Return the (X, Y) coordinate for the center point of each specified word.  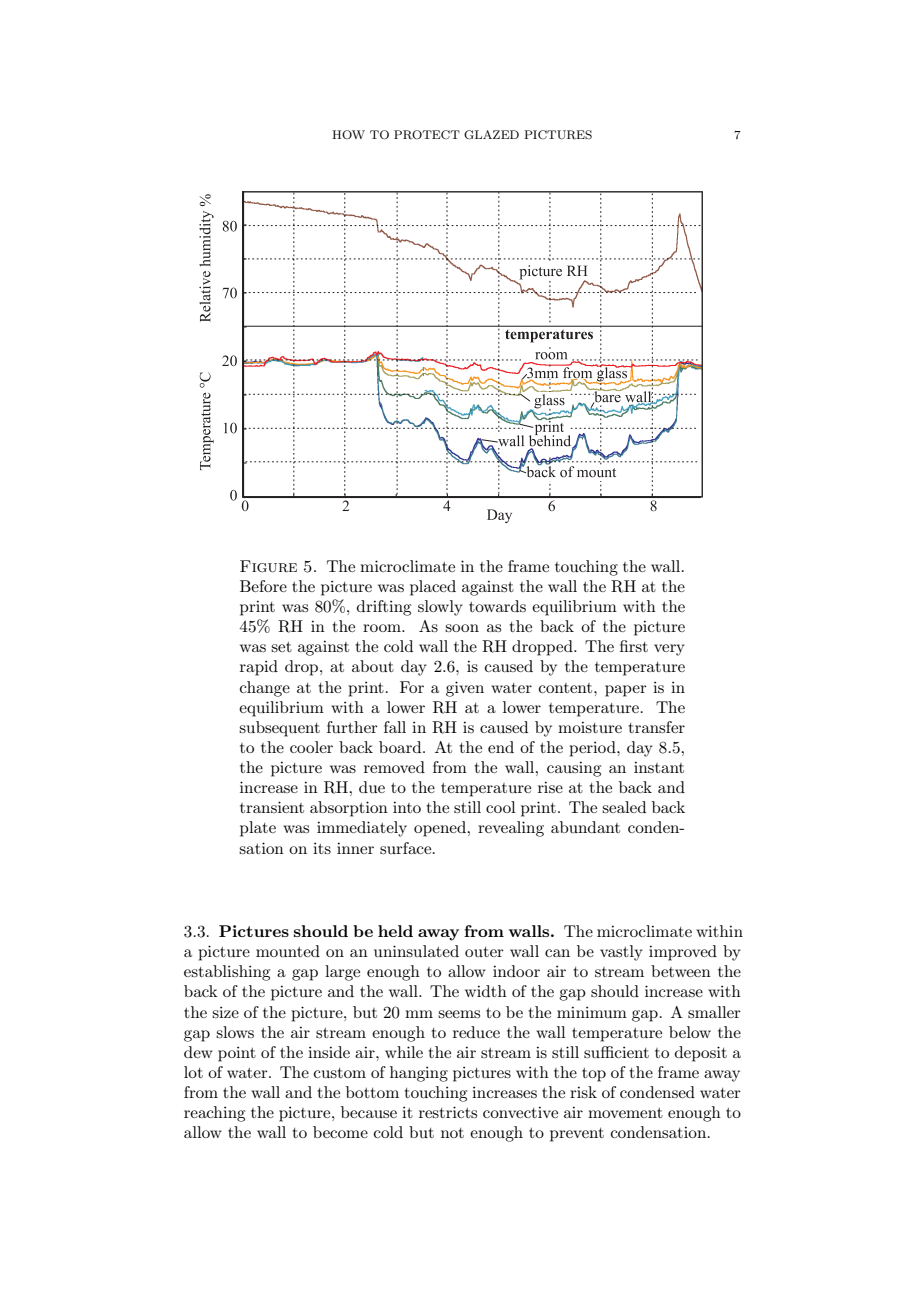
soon (462, 628)
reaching (214, 1114)
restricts (448, 1112)
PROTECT (427, 135)
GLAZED (491, 135)
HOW (348, 135)
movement (625, 1113)
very (669, 650)
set (281, 647)
